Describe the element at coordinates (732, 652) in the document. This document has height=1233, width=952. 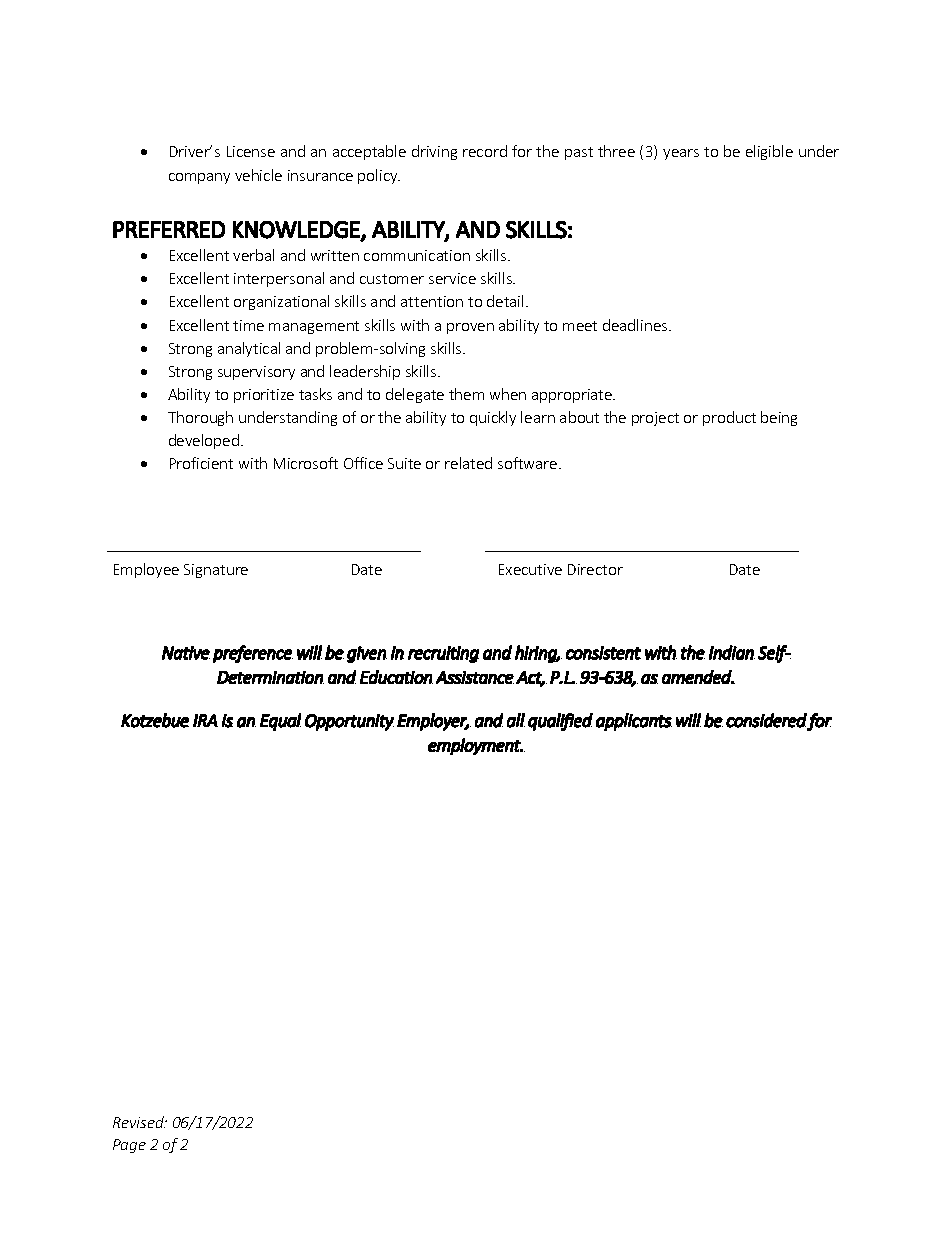
I see `Indian` at that location.
